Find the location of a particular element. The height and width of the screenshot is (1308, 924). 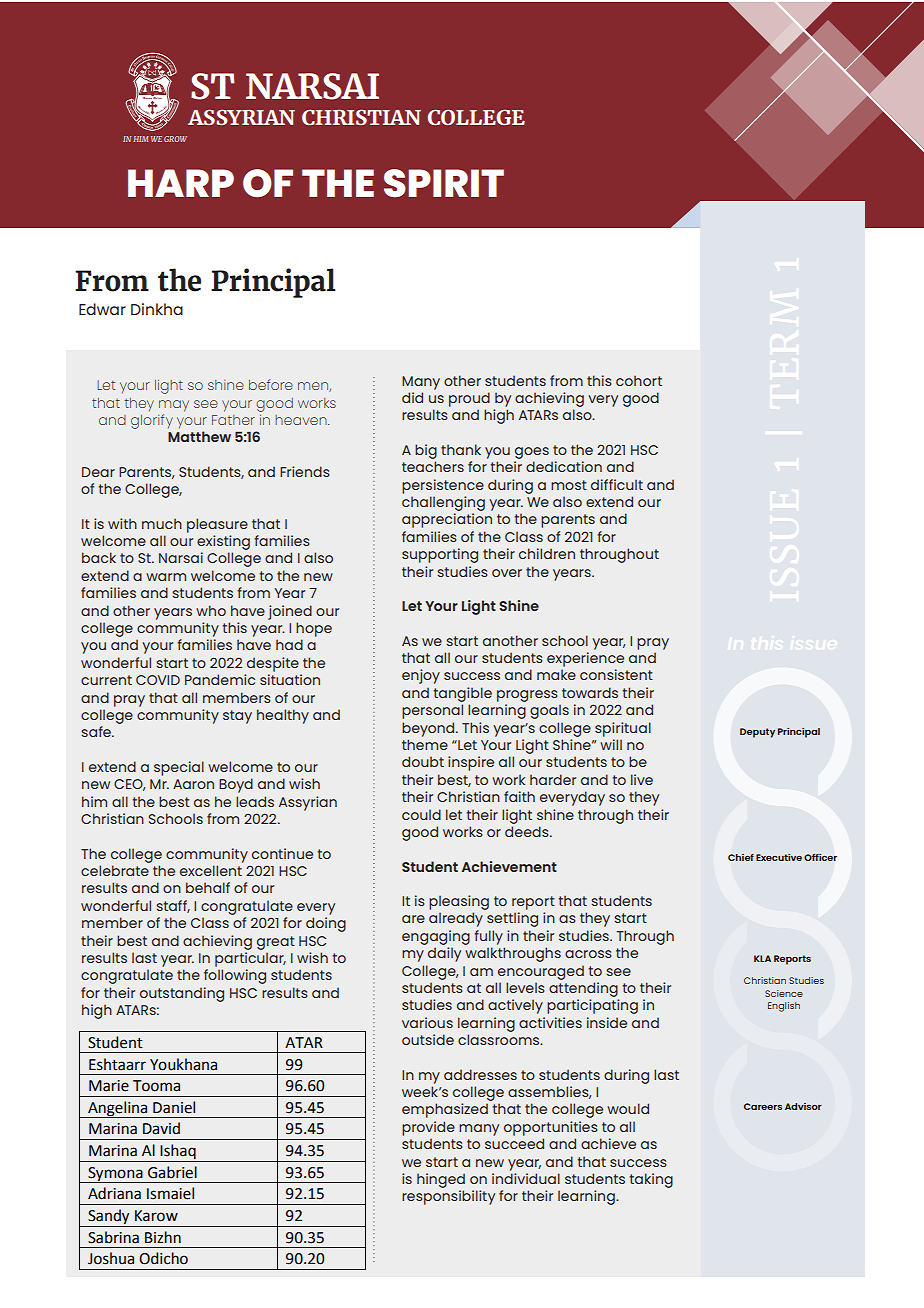

HARP is located at coordinates (181, 183).
